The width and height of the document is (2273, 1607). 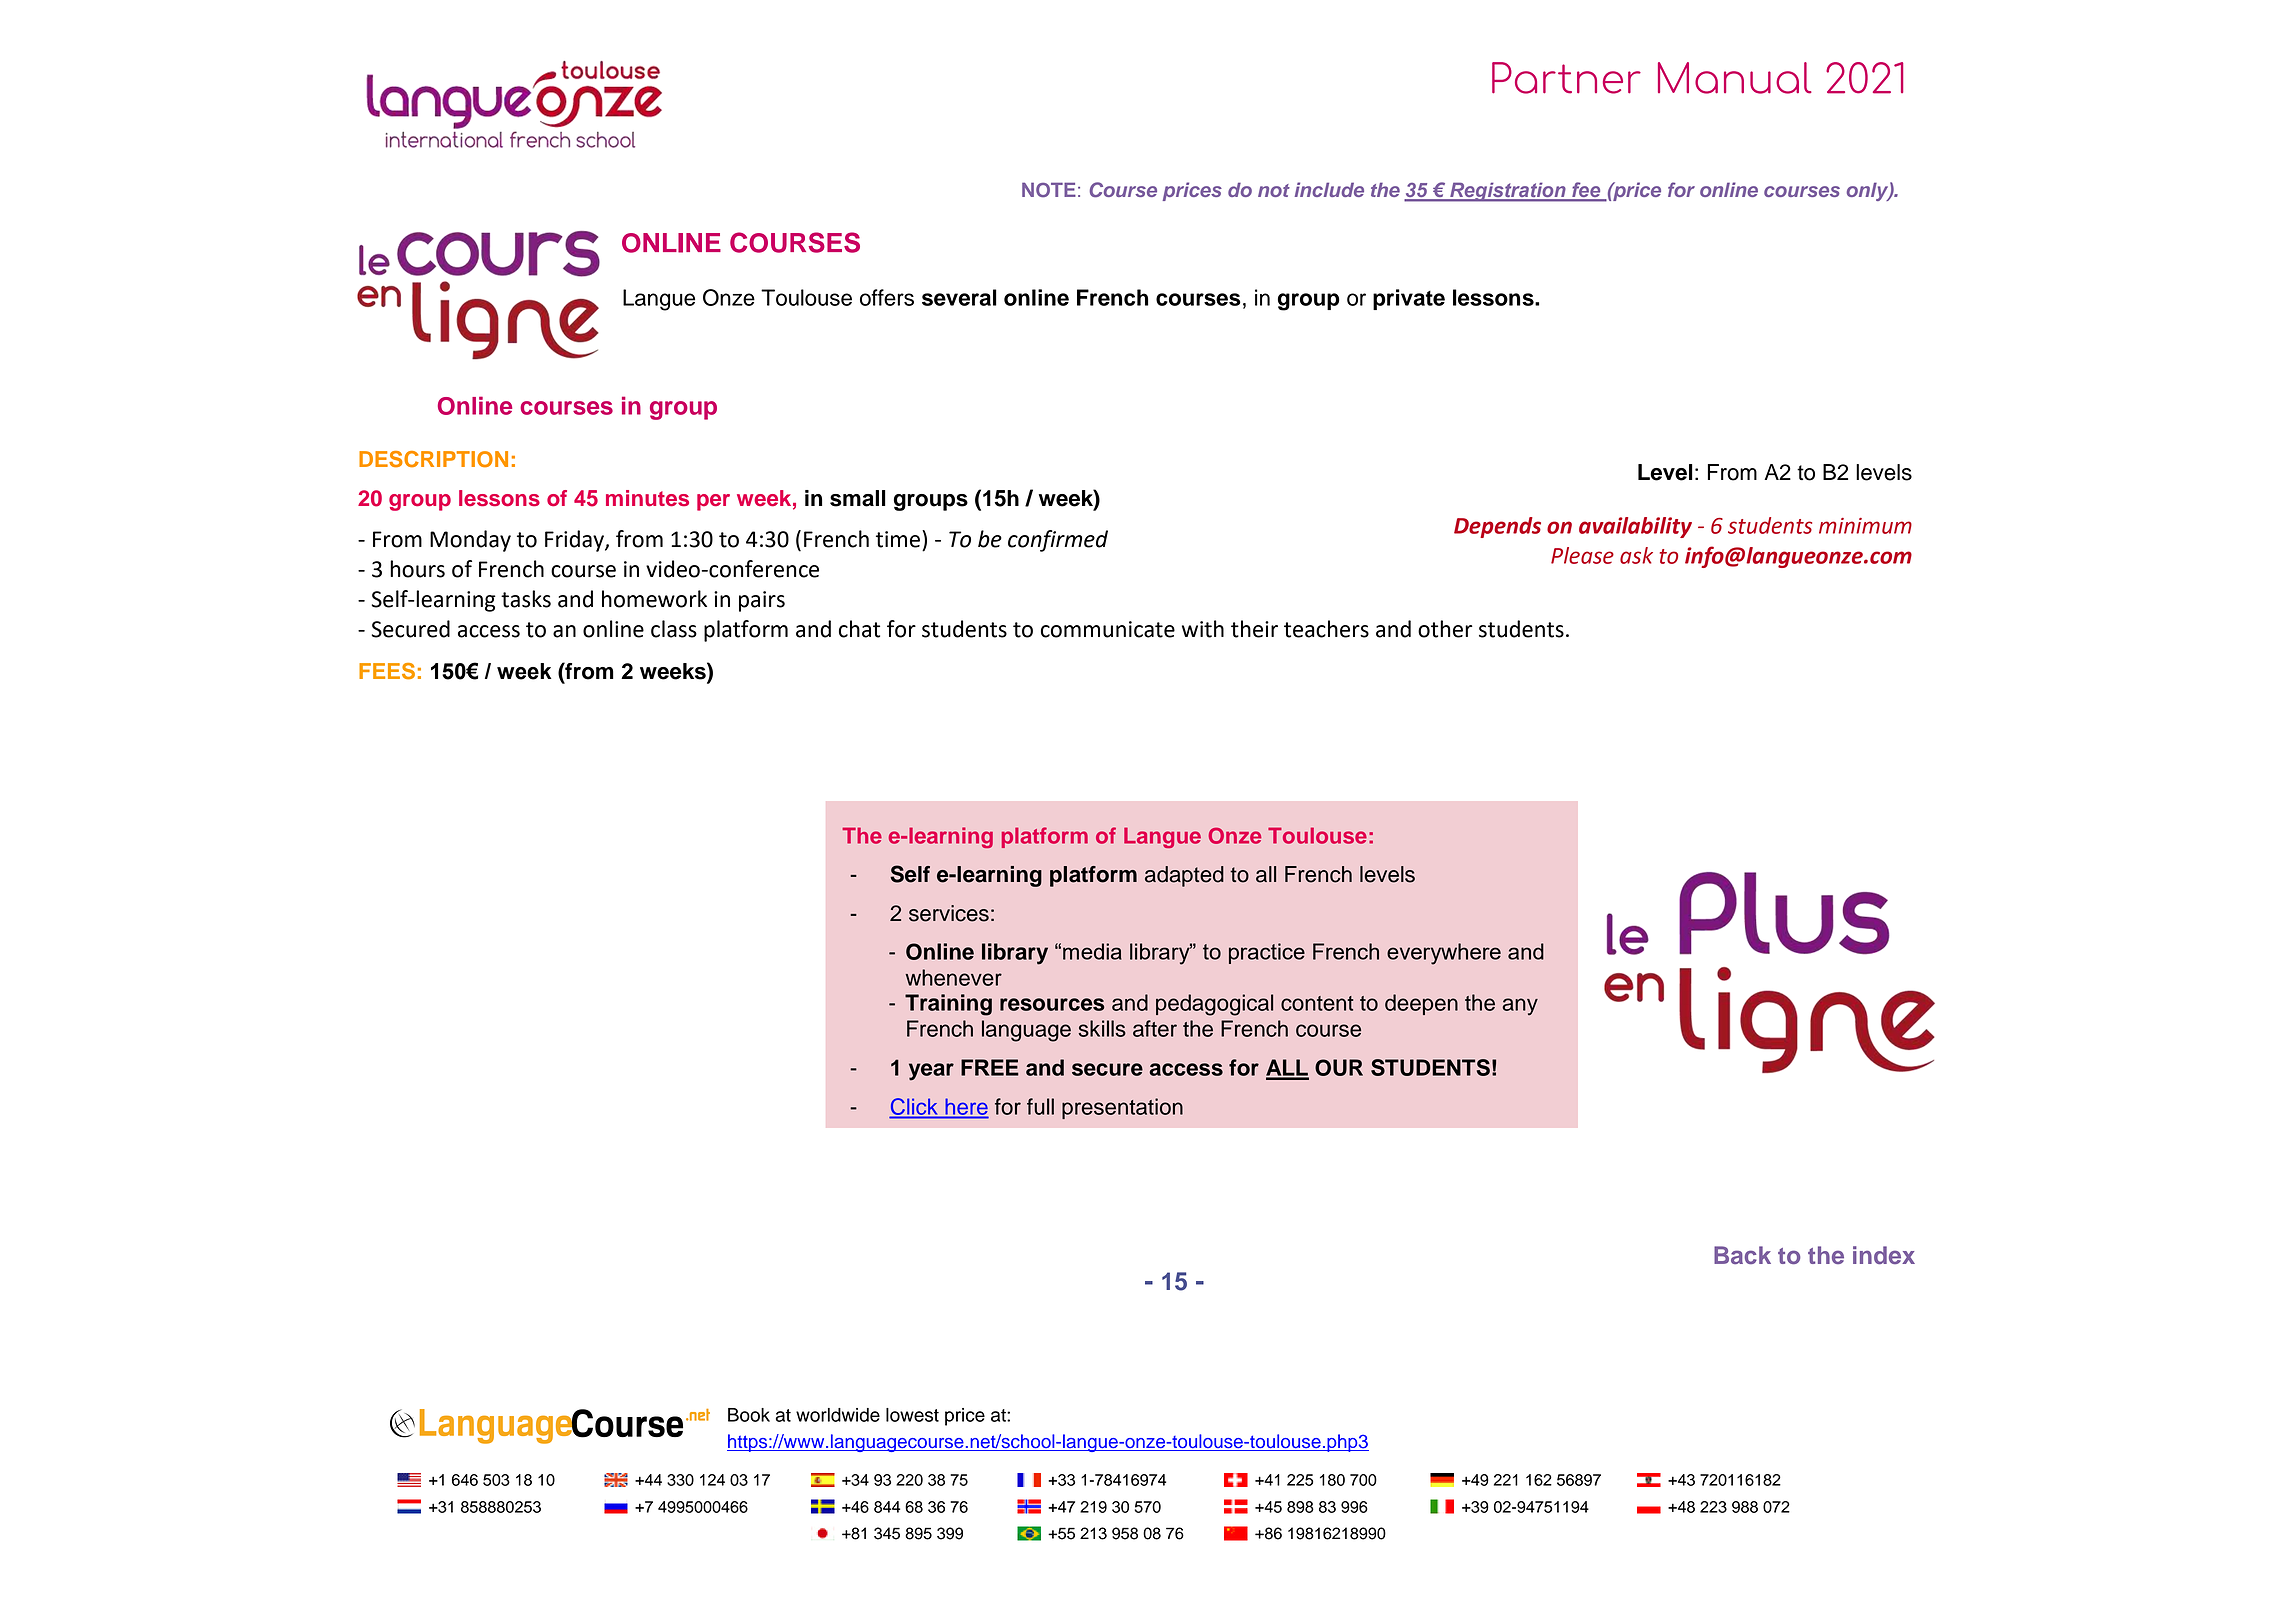 What do you see at coordinates (1445, 629) in the document?
I see `other` at bounding box center [1445, 629].
